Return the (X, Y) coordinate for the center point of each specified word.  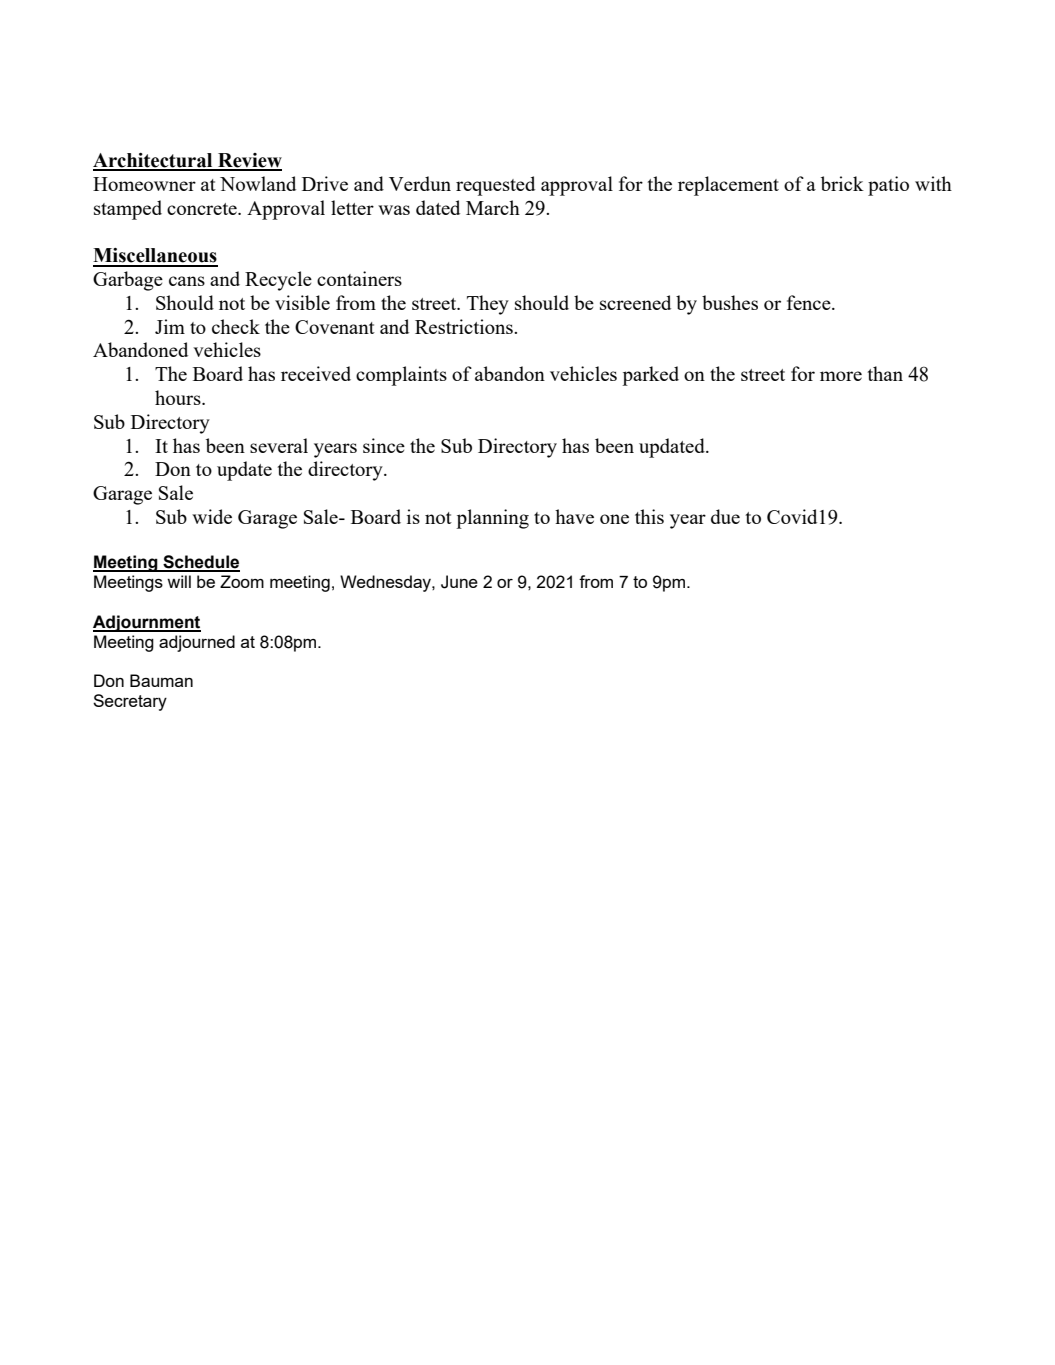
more (841, 376)
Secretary (130, 702)
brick (842, 183)
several (279, 445)
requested (495, 186)
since (384, 445)
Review (249, 161)
